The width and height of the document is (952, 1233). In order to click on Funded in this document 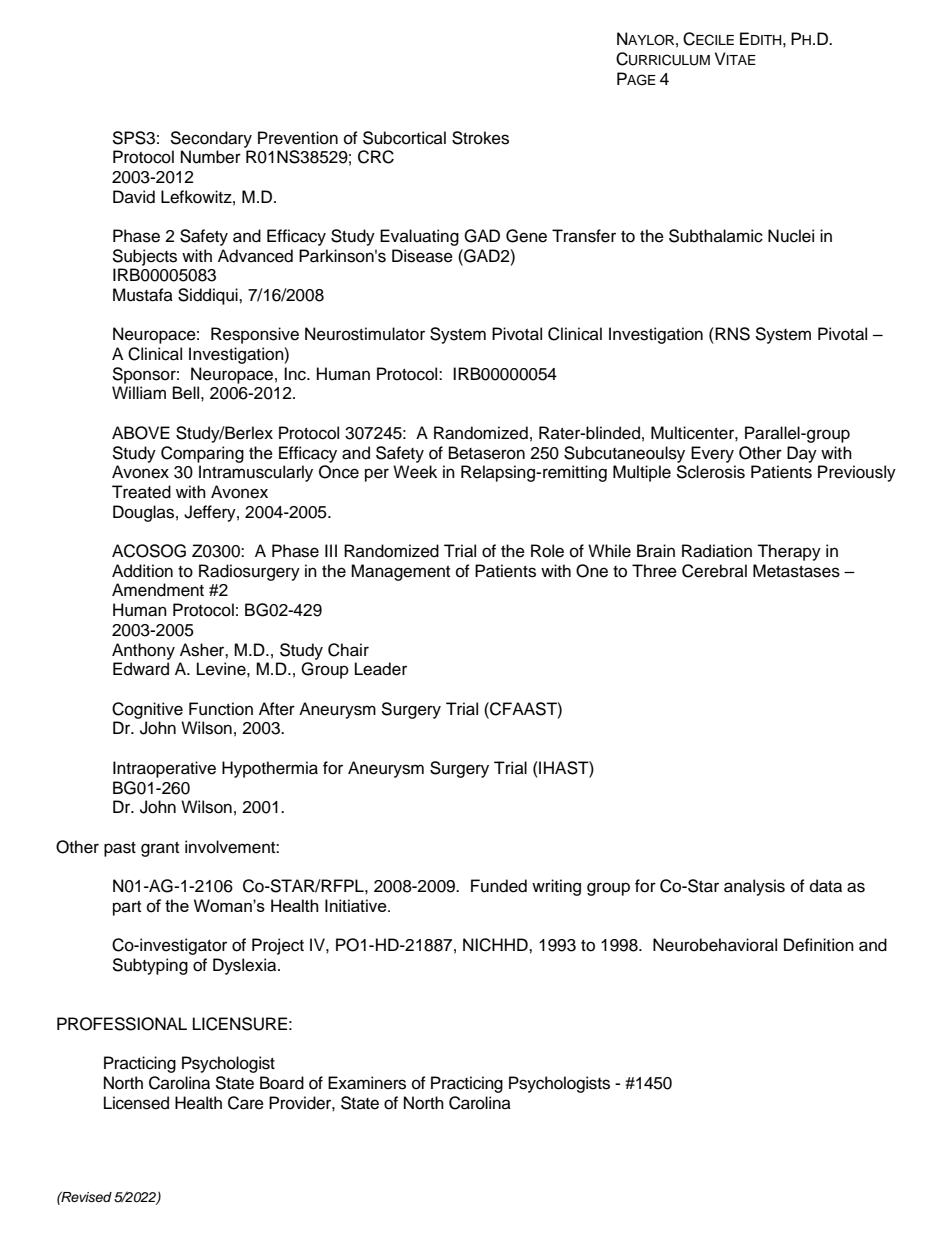, I will do `click(499, 886)`.
